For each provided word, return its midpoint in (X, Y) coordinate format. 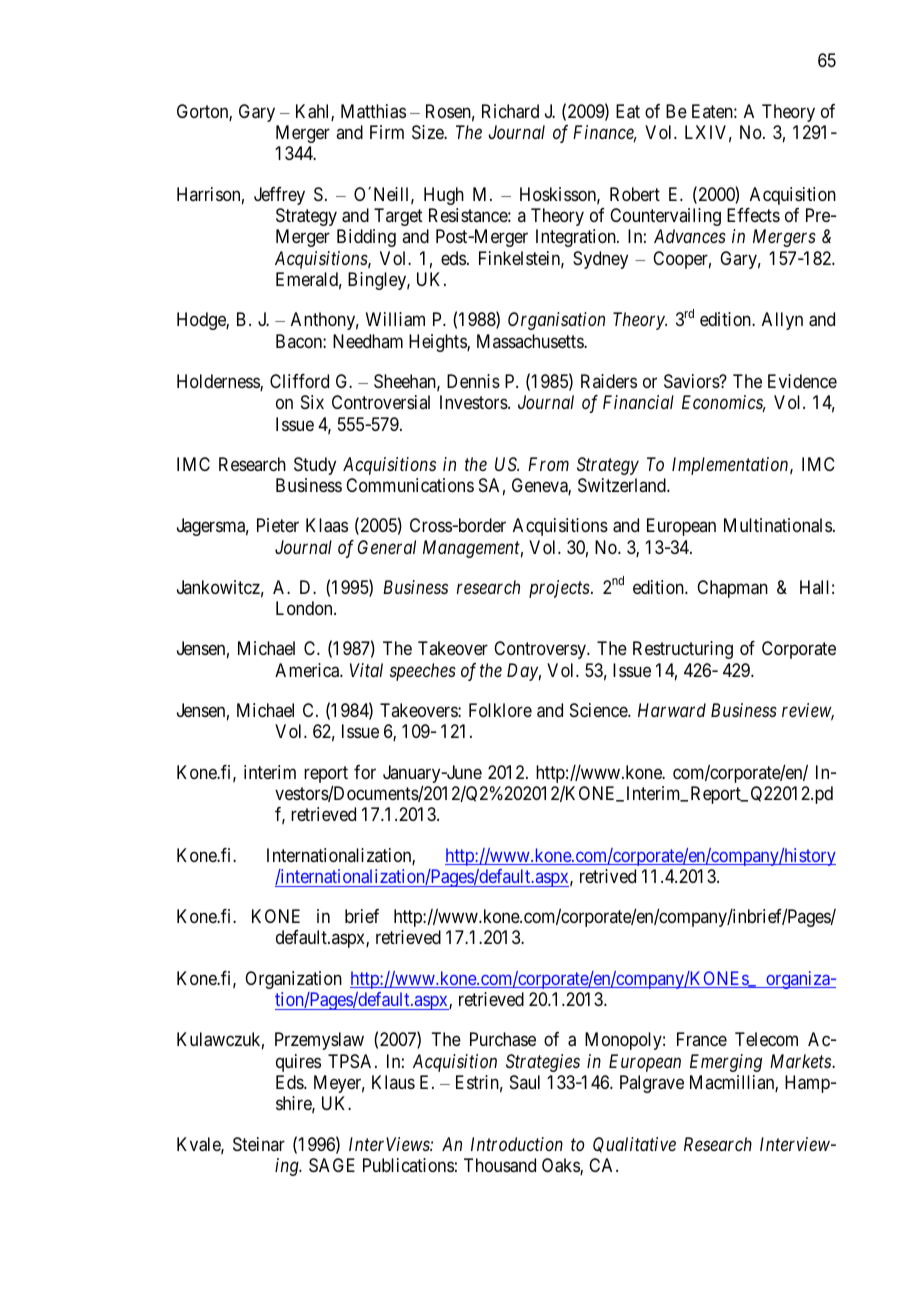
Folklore (500, 710)
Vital (366, 670)
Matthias (373, 111)
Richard (510, 111)
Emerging (726, 1063)
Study (315, 466)
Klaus (393, 1082)
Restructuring (683, 650)
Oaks (561, 1166)
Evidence (802, 381)
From (548, 464)
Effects (753, 215)
